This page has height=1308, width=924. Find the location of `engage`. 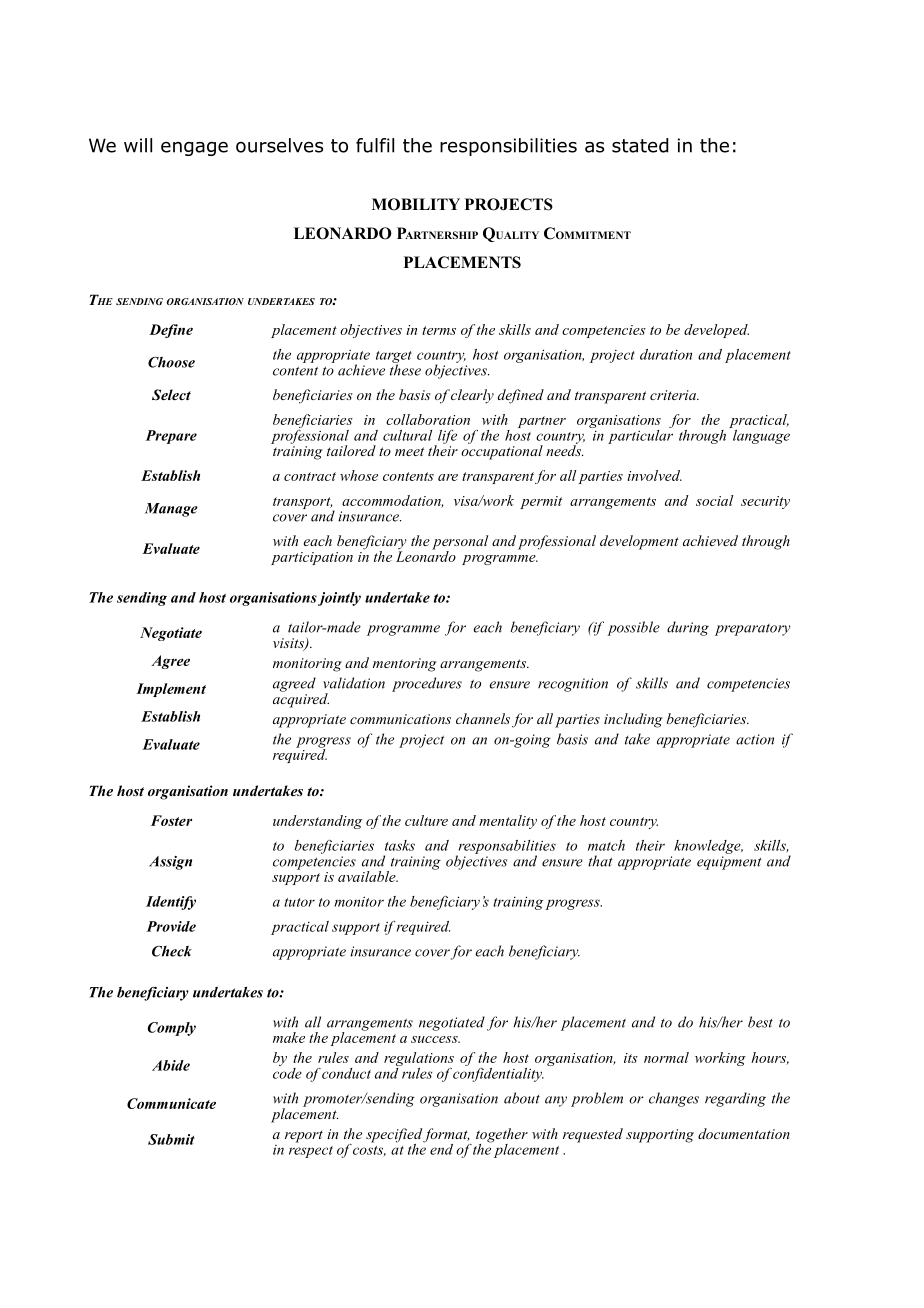

engage is located at coordinates (194, 149).
